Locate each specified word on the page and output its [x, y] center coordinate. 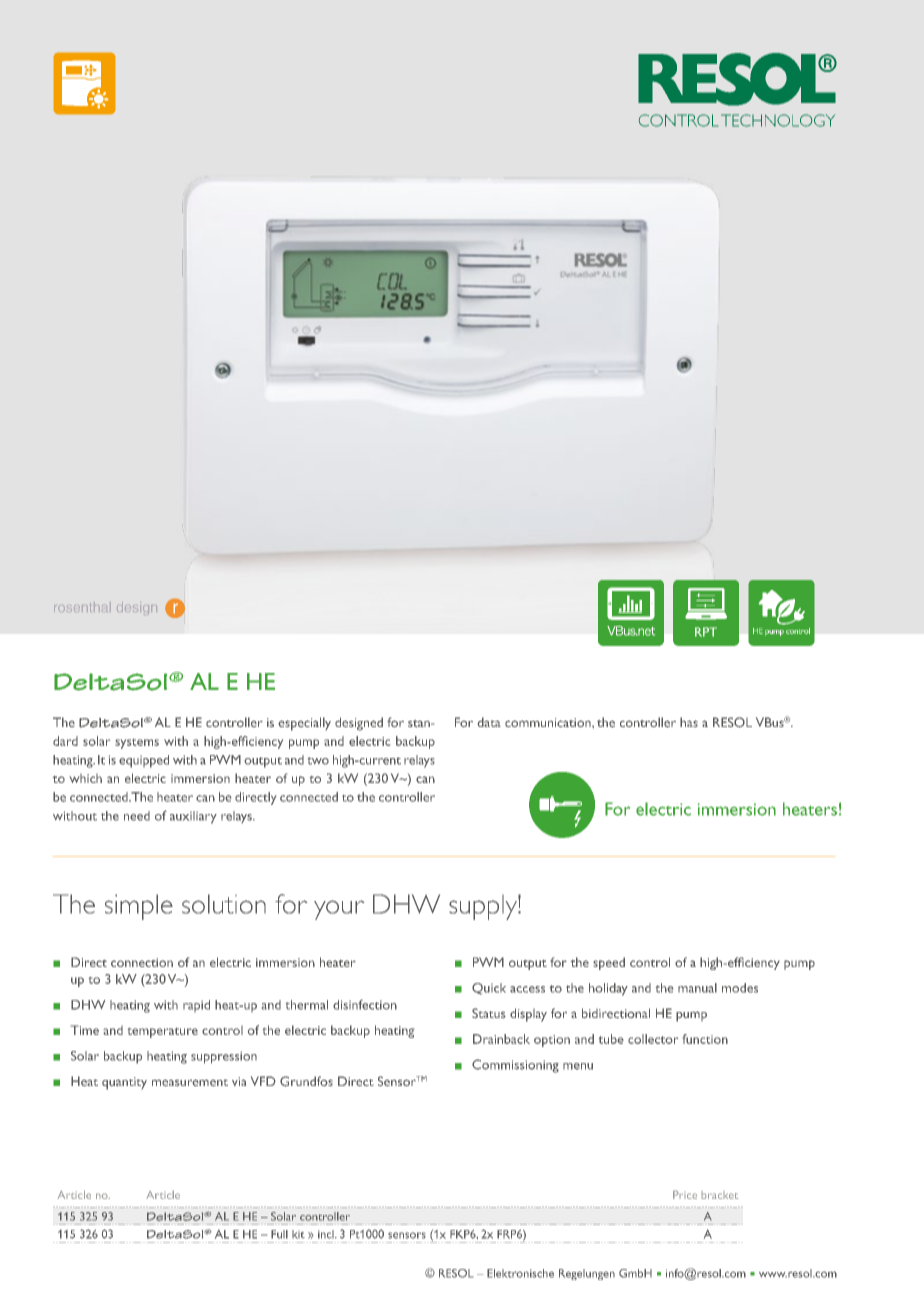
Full [279, 1234]
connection [142, 962]
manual [697, 988]
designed [359, 724]
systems [137, 744]
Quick [489, 989]
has [689, 722]
